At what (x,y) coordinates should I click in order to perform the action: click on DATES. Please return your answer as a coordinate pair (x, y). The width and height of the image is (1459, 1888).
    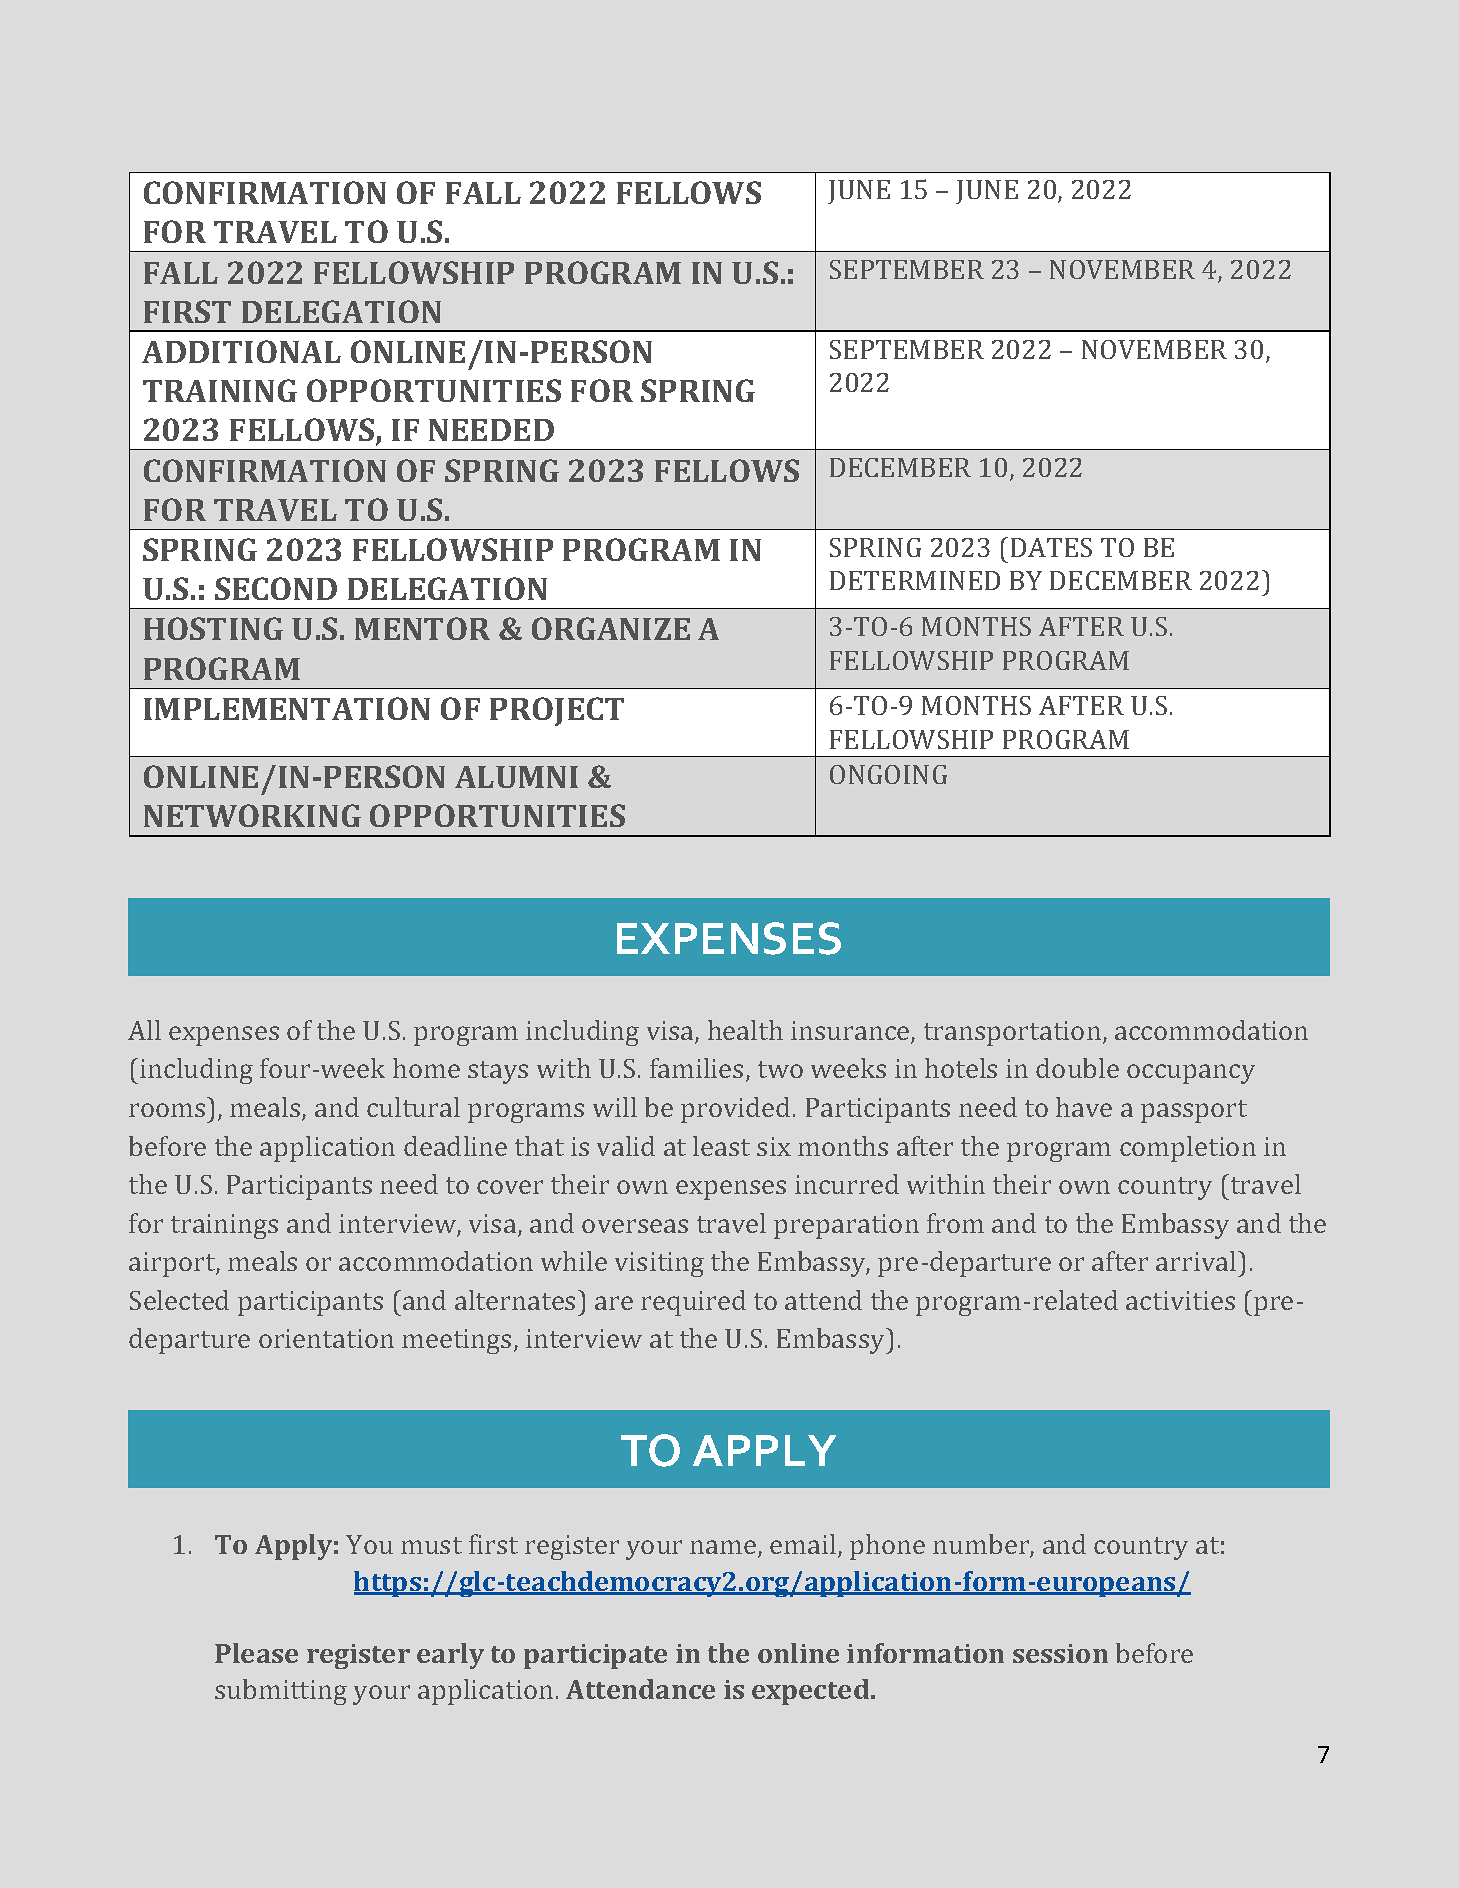
    Looking at the image, I should click on (1051, 547).
